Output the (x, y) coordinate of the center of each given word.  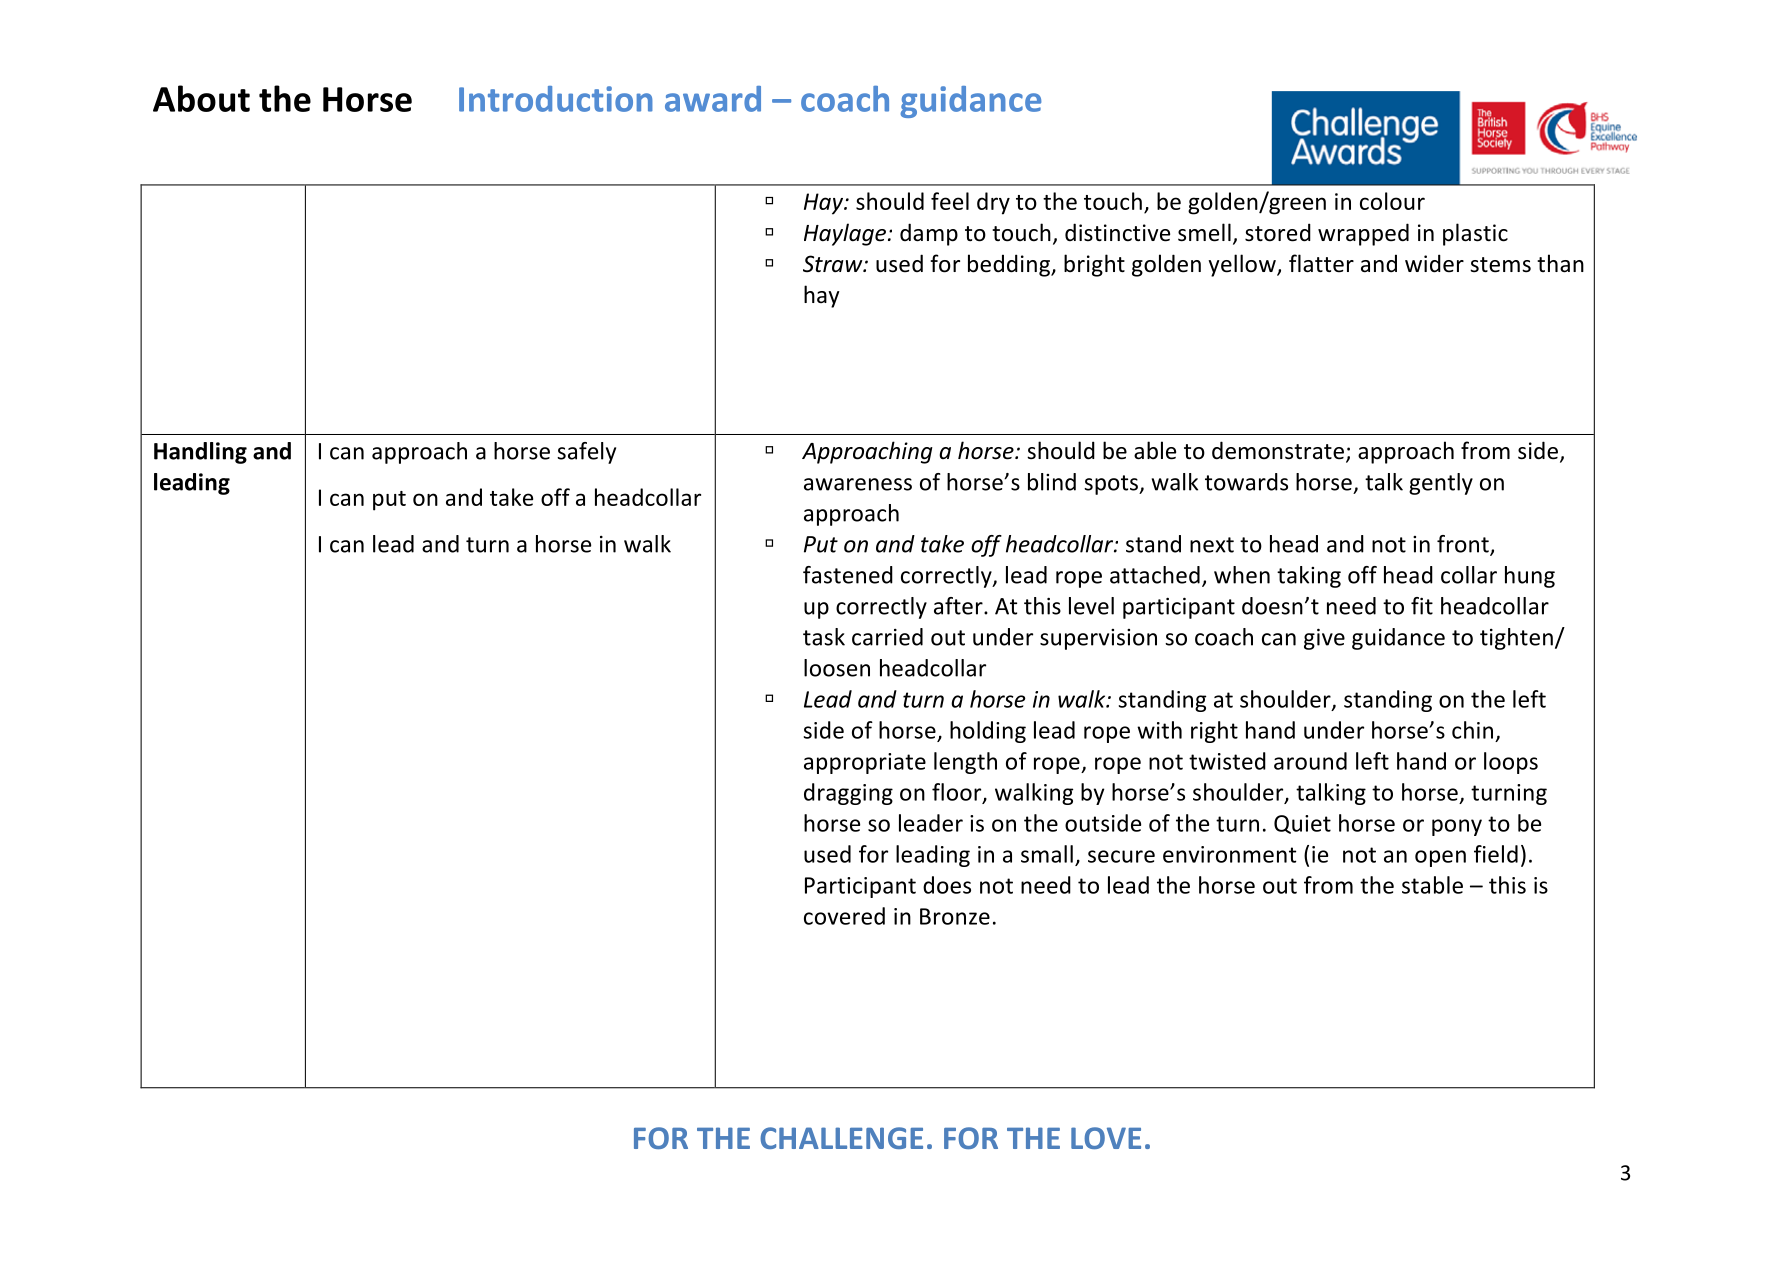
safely (586, 453)
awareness (858, 484)
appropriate (865, 763)
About (201, 98)
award (713, 99)
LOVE (1106, 1138)
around (1310, 761)
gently (1441, 484)
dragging (848, 794)
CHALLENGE (841, 1138)
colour (1392, 201)
